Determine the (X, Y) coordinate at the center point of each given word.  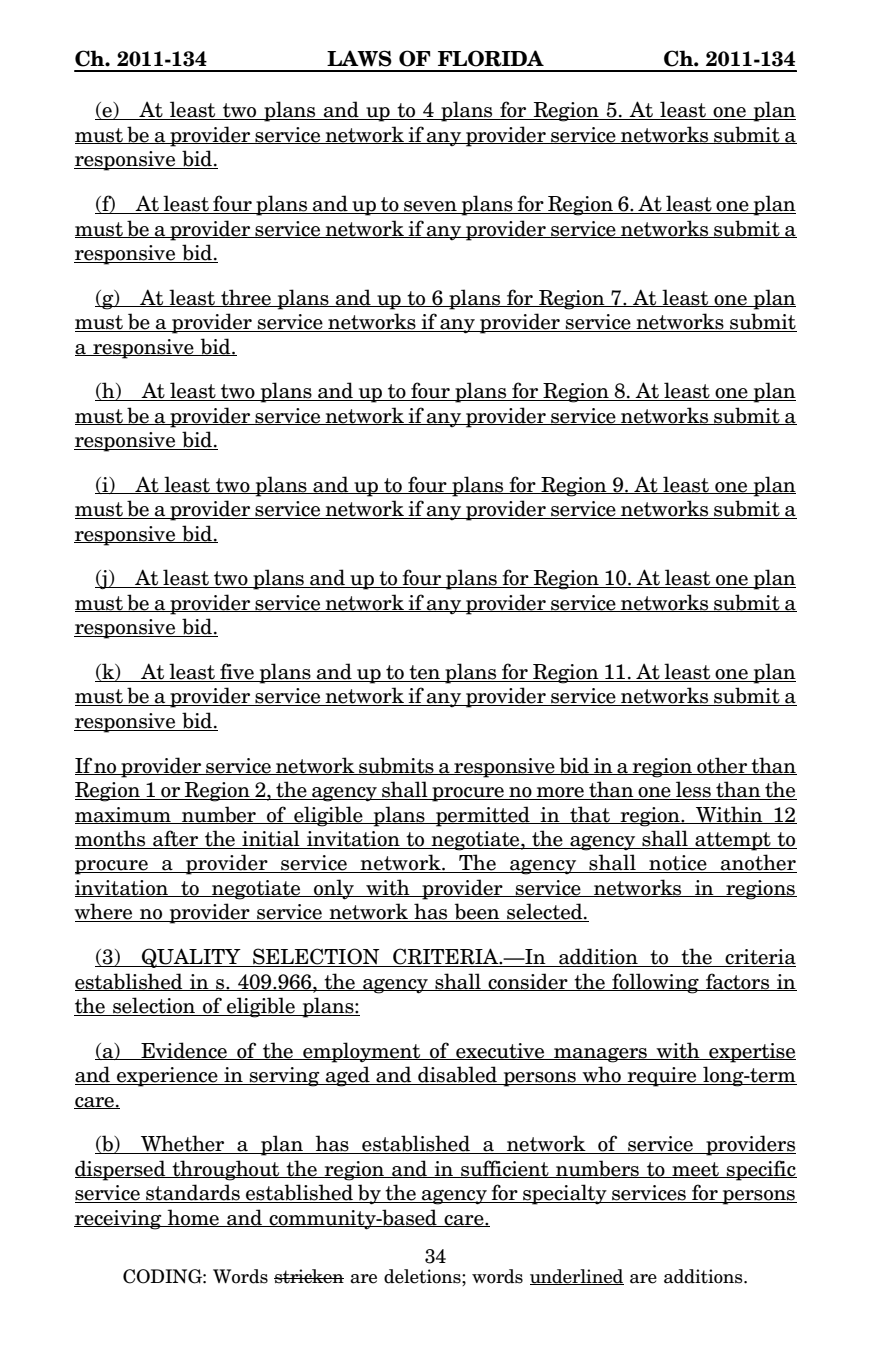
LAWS (359, 58)
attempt (733, 841)
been (477, 912)
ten (425, 673)
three (246, 298)
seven (430, 207)
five (237, 672)
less (693, 790)
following (655, 983)
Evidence (184, 1051)
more (560, 793)
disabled (457, 1075)
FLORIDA (491, 58)
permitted (483, 816)
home (193, 1218)
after (176, 839)
